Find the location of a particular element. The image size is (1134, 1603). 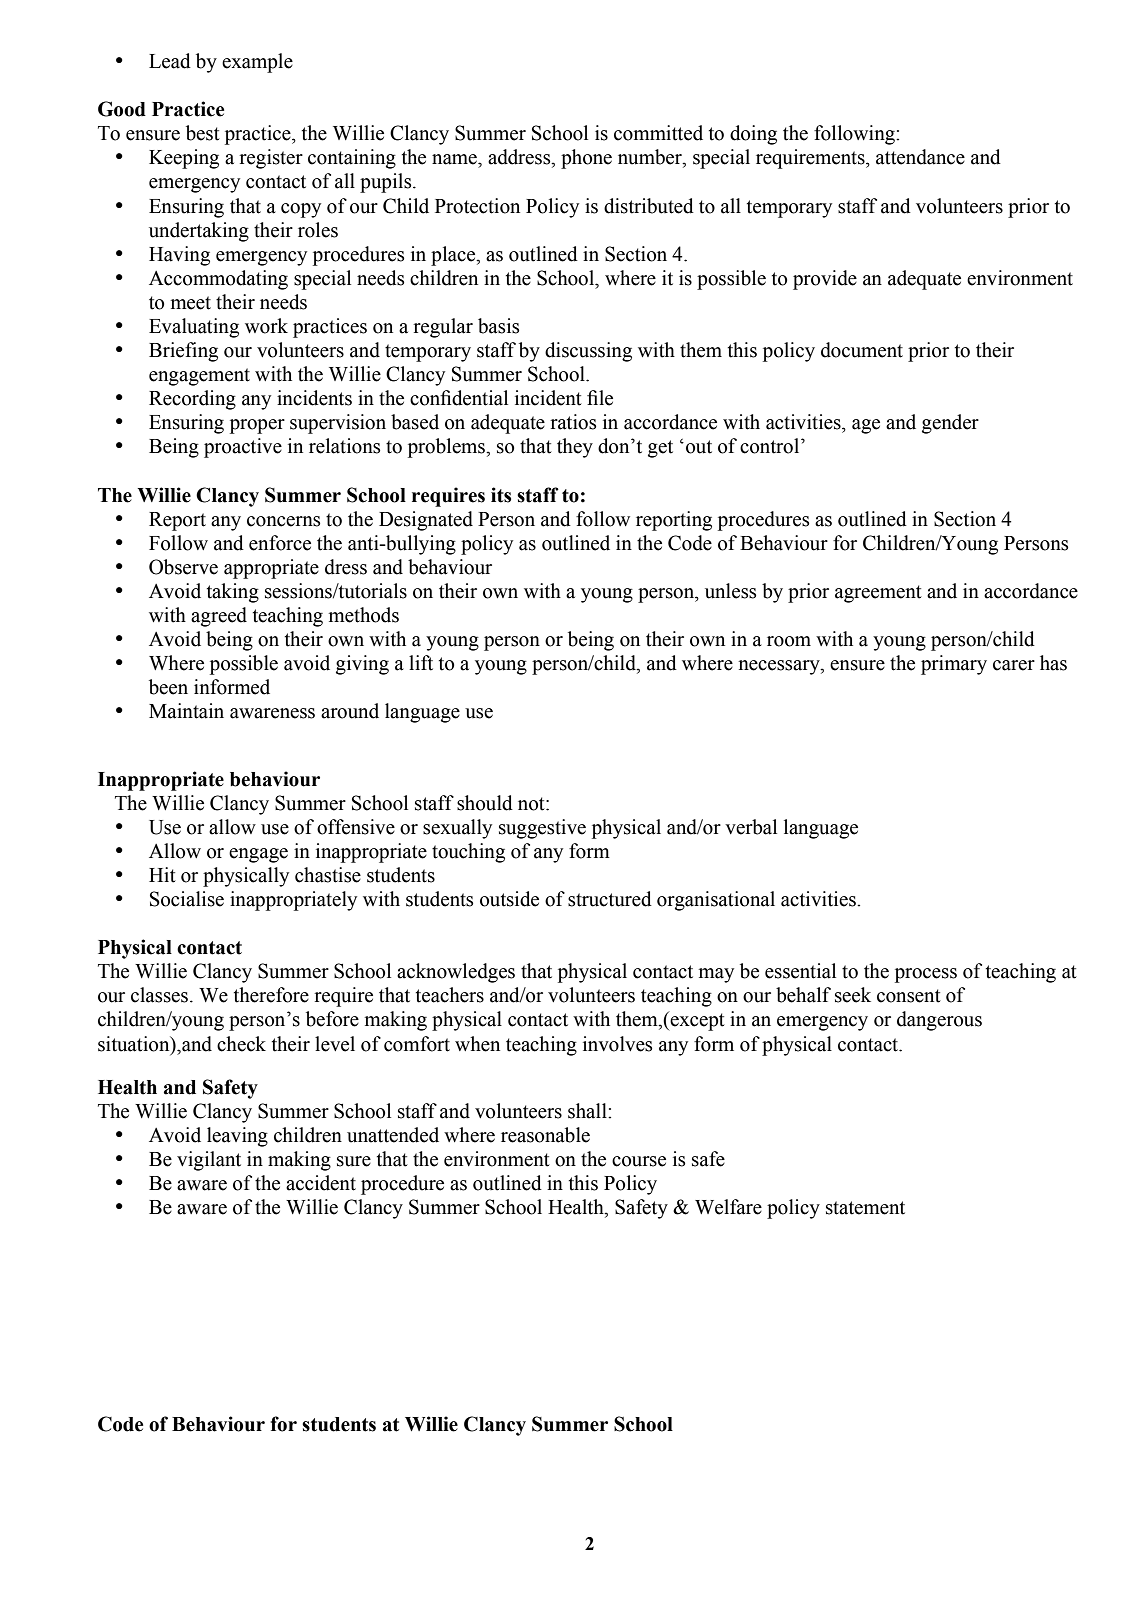

concerns is located at coordinates (283, 521).
